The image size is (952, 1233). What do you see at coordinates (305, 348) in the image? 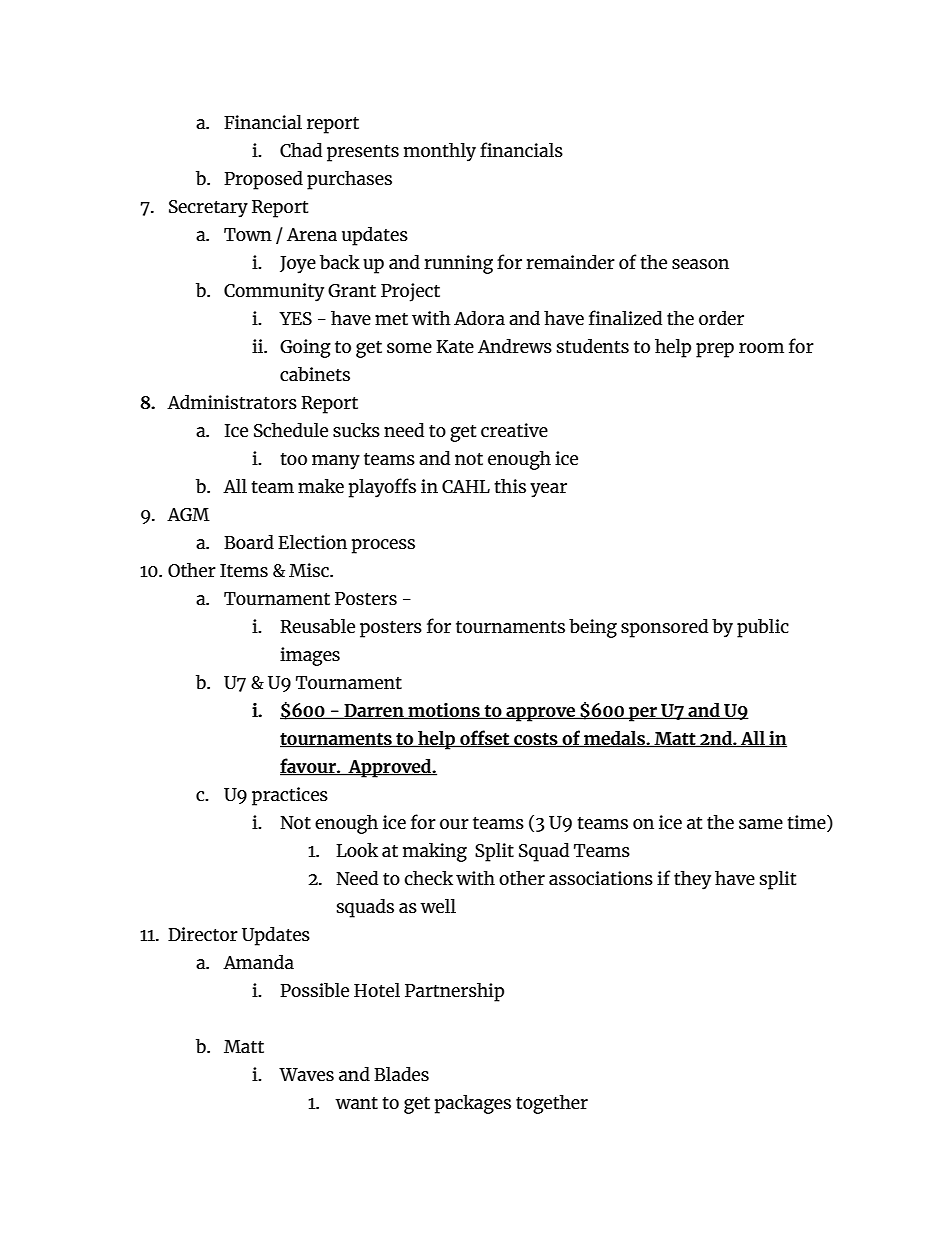
I see `Going` at bounding box center [305, 348].
